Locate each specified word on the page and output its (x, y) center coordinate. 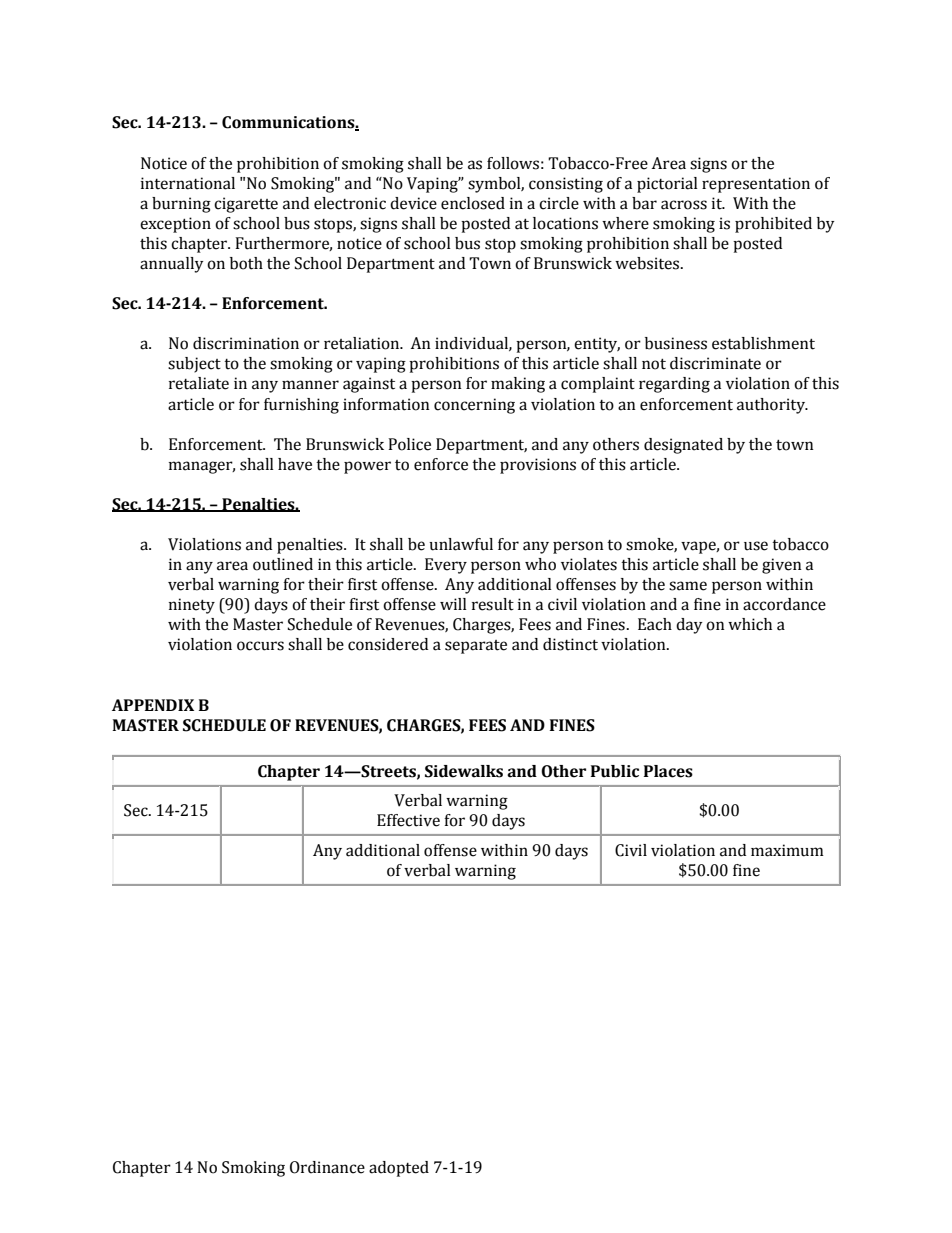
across (684, 205)
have (295, 464)
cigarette (246, 205)
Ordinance (327, 1167)
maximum (787, 850)
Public (615, 771)
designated (683, 446)
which (750, 624)
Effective (408, 820)
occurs (260, 646)
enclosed (473, 203)
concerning (474, 406)
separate (476, 647)
